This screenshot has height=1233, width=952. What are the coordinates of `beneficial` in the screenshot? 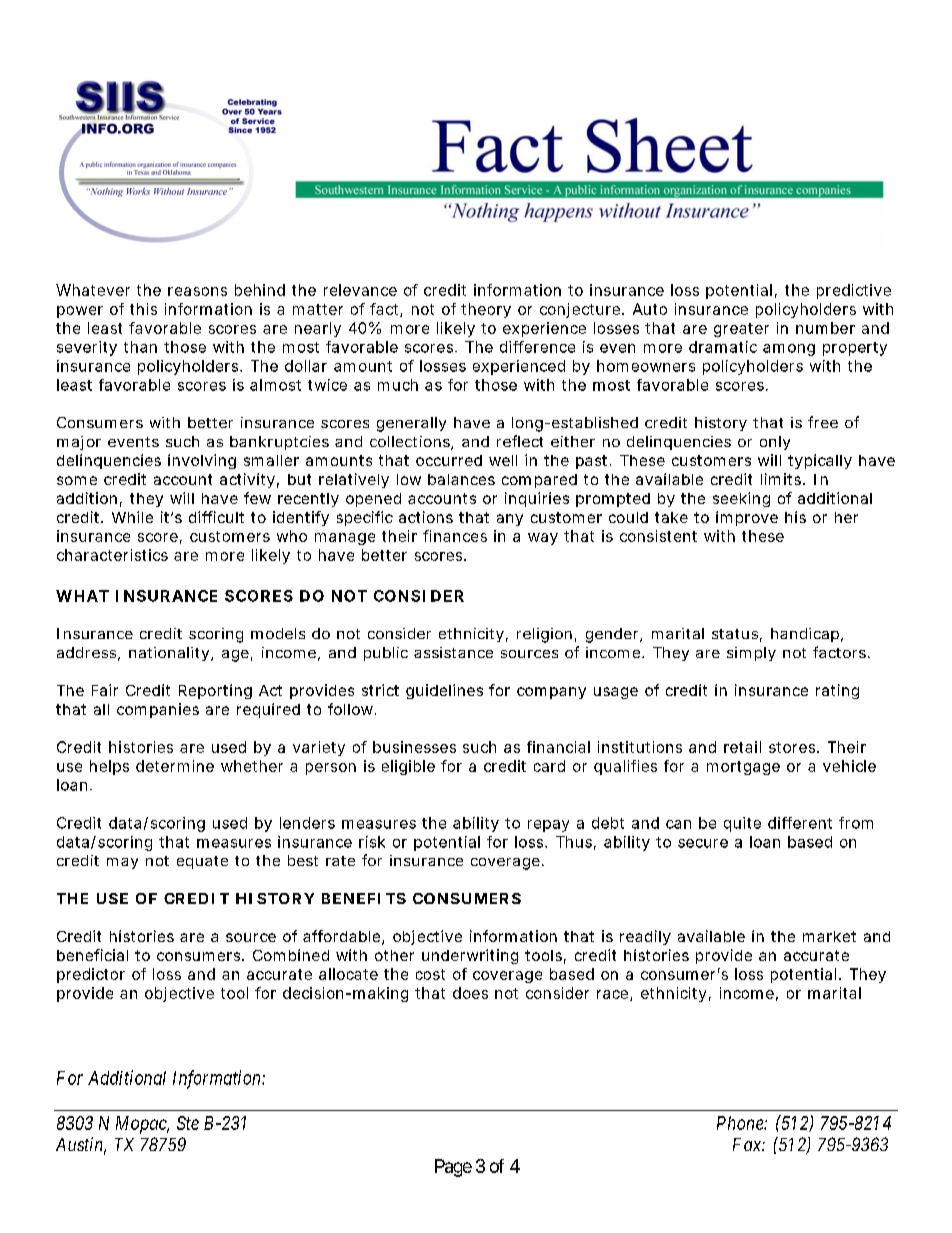 It's located at (92, 955).
